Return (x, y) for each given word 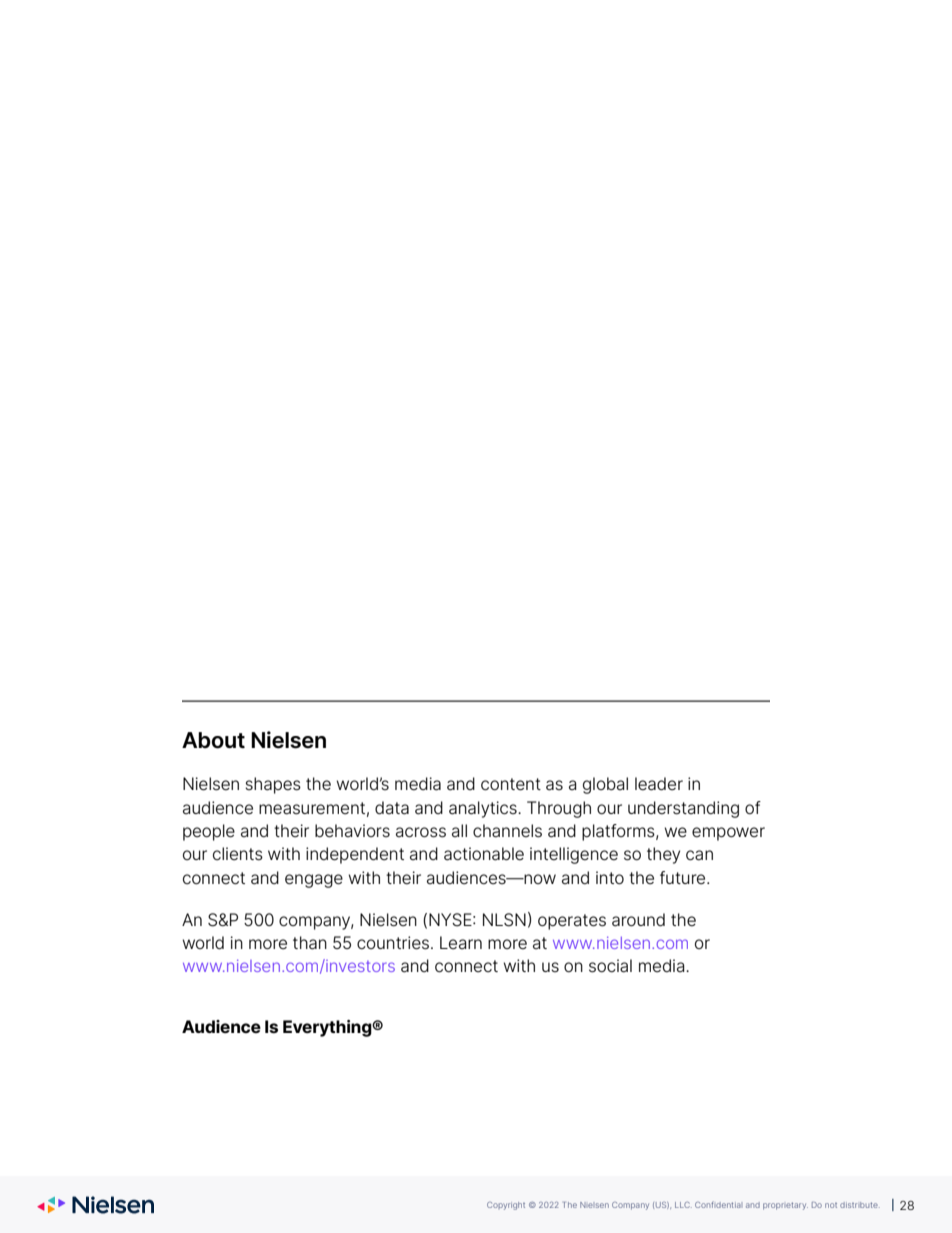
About (213, 740)
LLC (683, 1205)
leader (659, 784)
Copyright (506, 1206)
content (511, 784)
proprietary (785, 1206)
